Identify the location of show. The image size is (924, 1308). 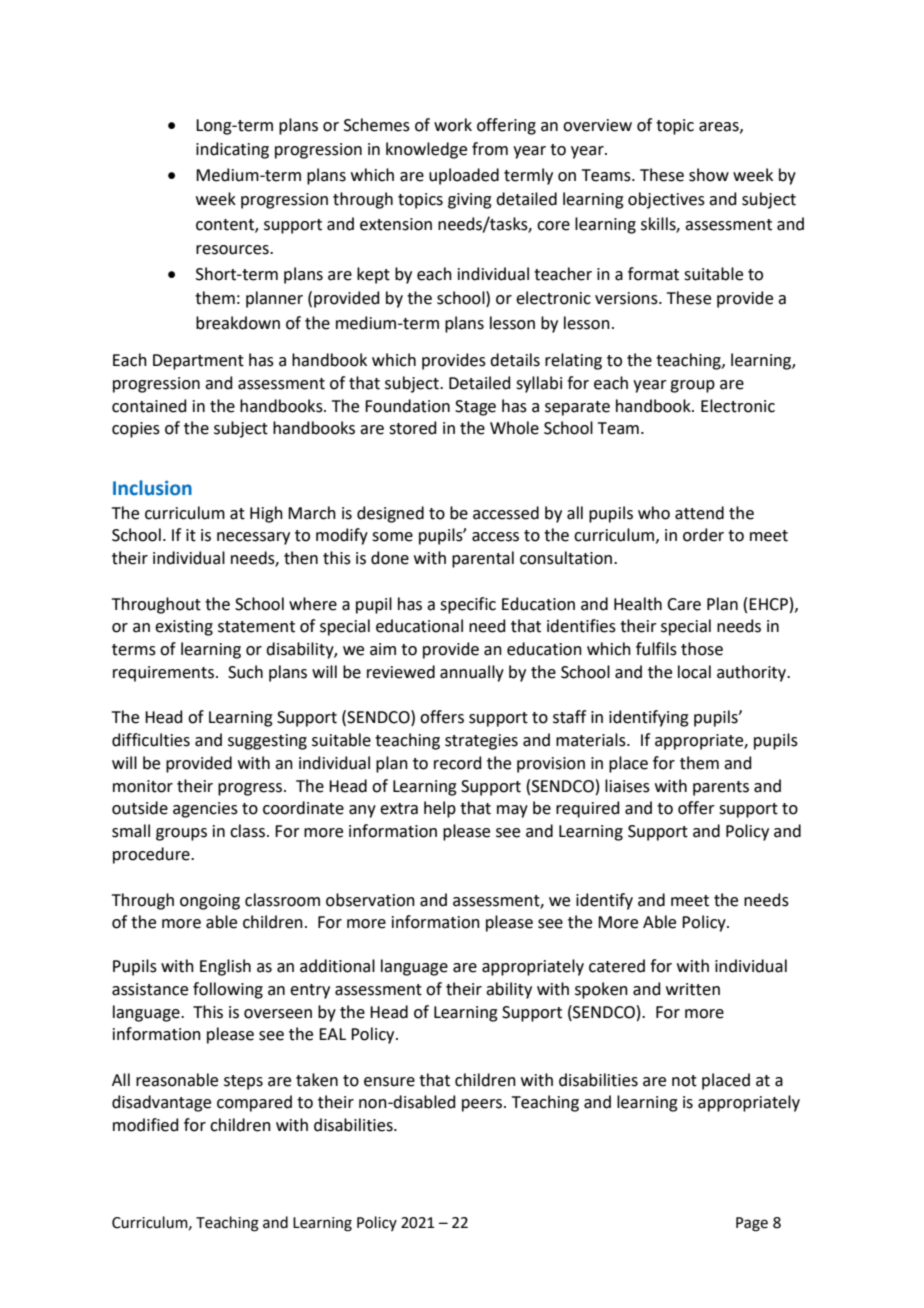
(709, 175).
